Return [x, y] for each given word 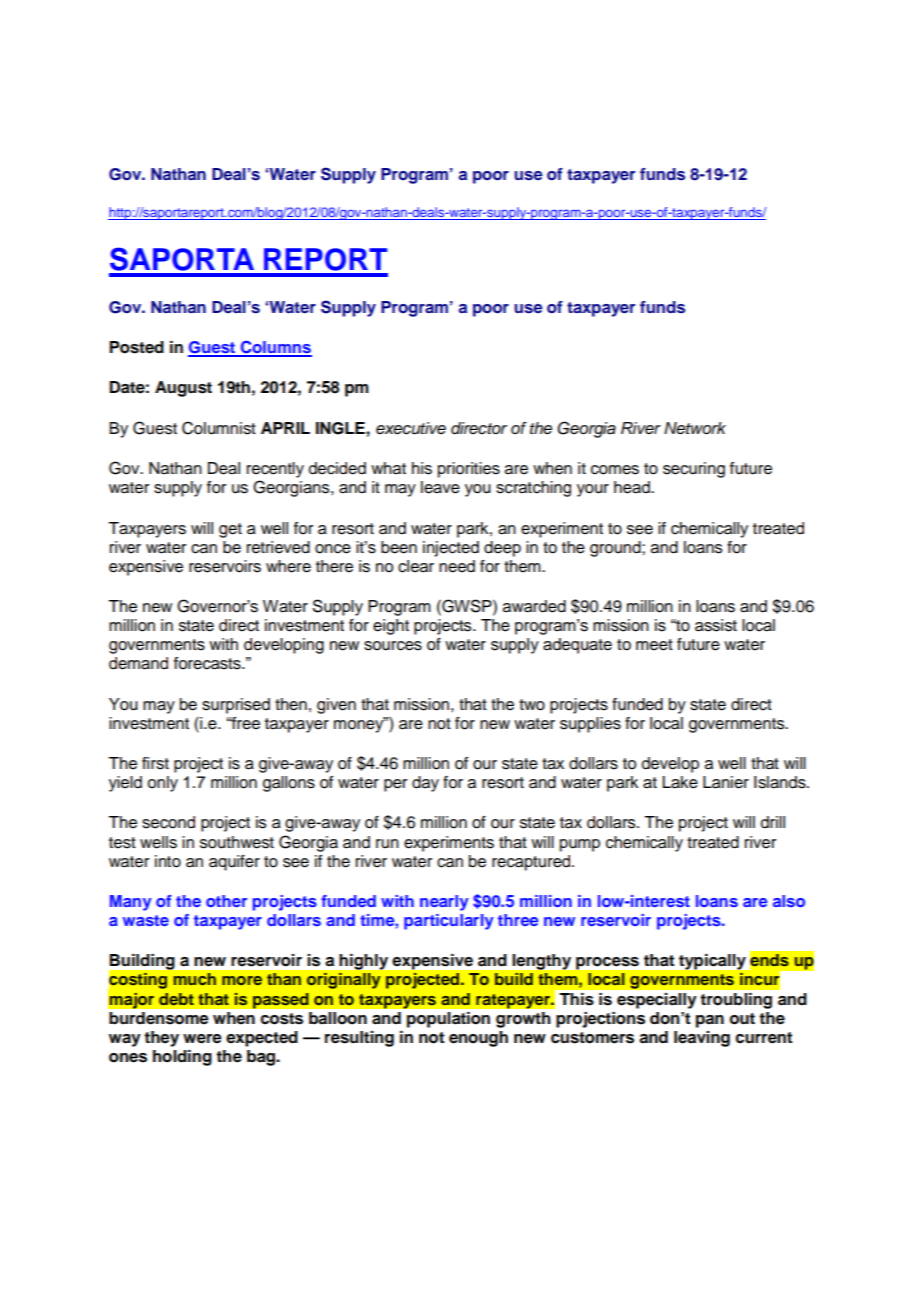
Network [695, 428]
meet [654, 645]
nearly [444, 903]
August [183, 389]
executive [411, 428]
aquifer [234, 863]
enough [478, 1039]
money [360, 725]
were [202, 1039]
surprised [236, 706]
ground [616, 549]
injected [451, 549]
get [230, 530]
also [789, 901]
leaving [702, 1039]
